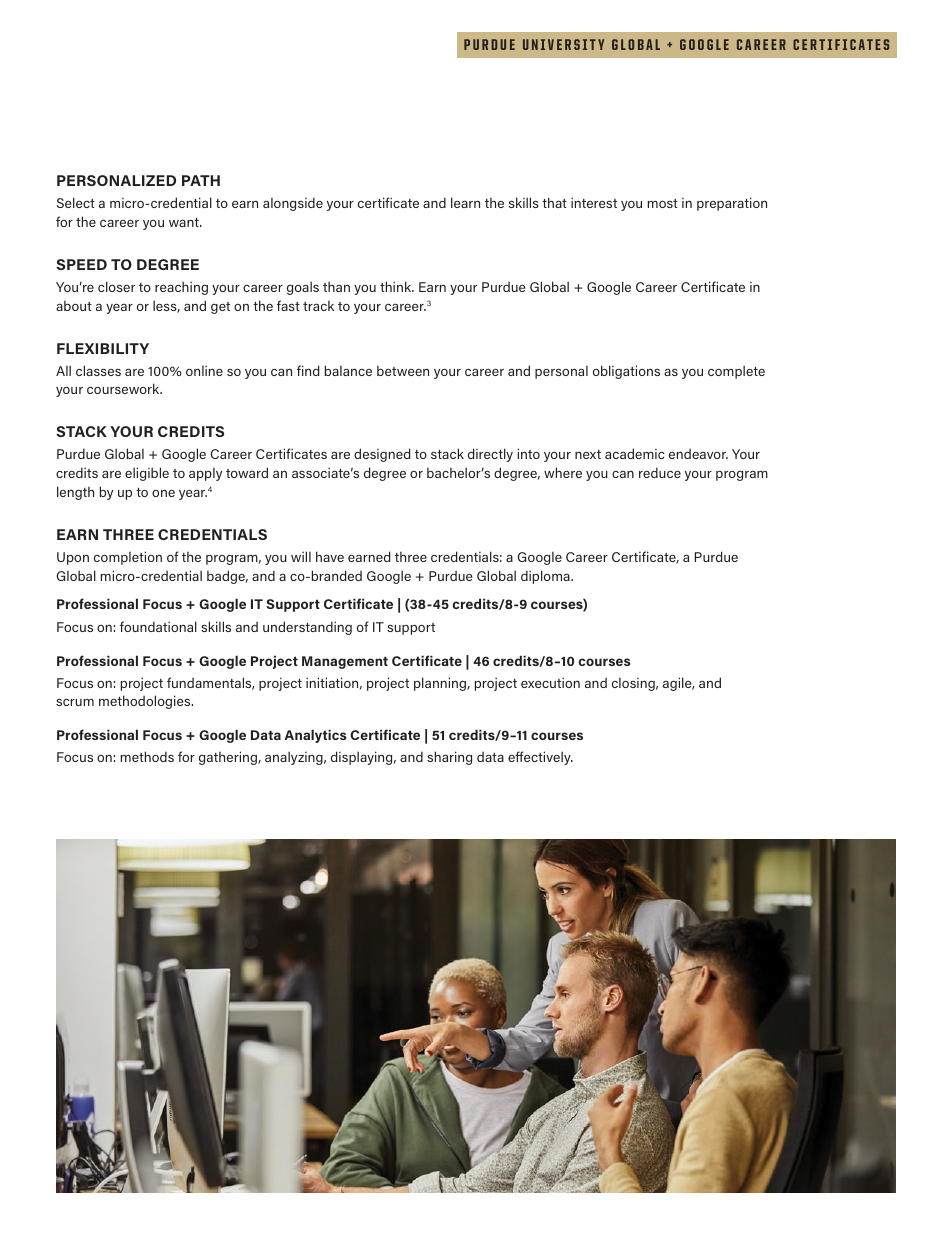 The height and width of the screenshot is (1233, 952). I want to click on PATH, so click(201, 180).
